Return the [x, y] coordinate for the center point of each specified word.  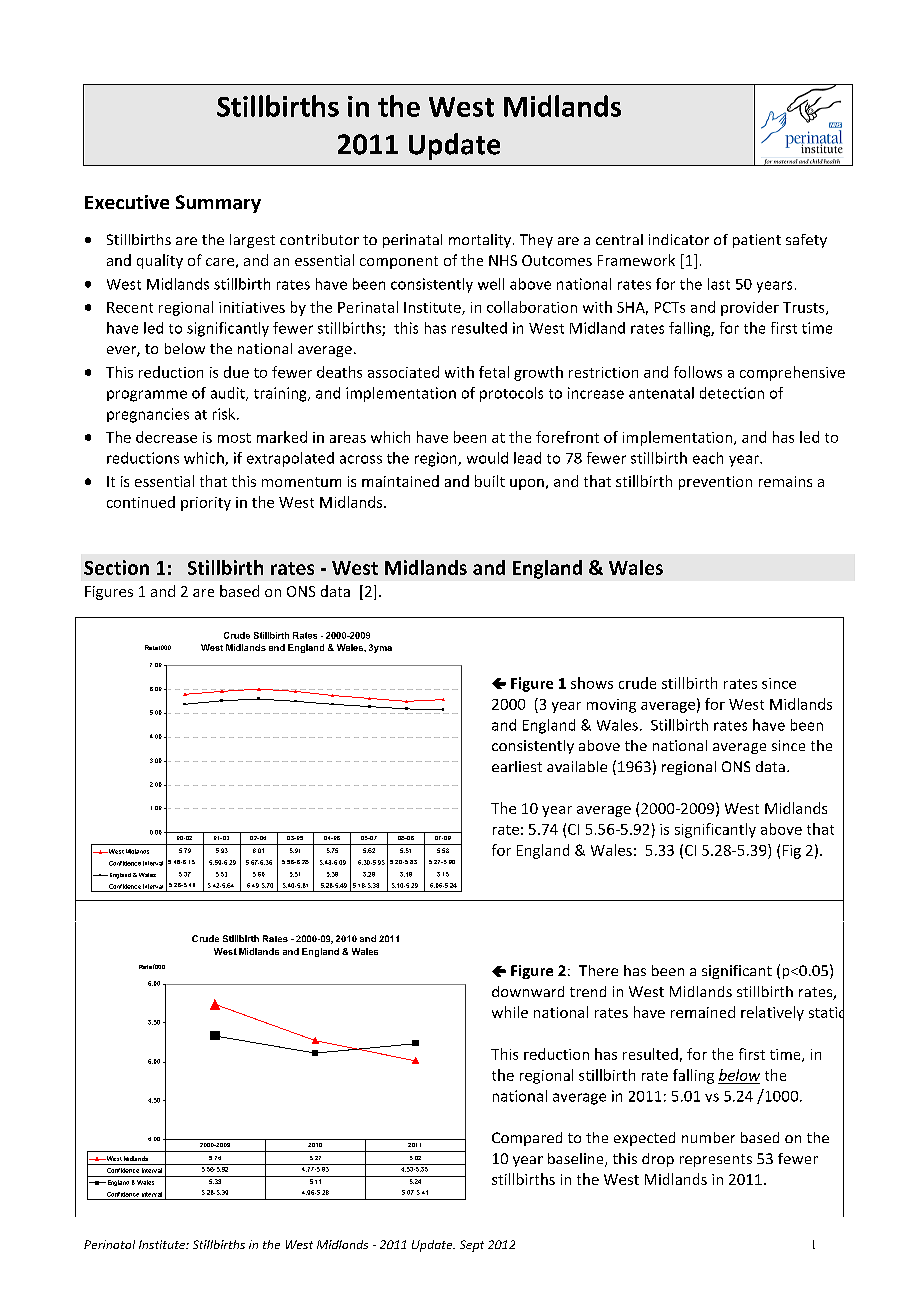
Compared [527, 1139]
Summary [218, 204]
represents [716, 1160]
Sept [472, 1246]
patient [757, 241]
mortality [481, 241]
